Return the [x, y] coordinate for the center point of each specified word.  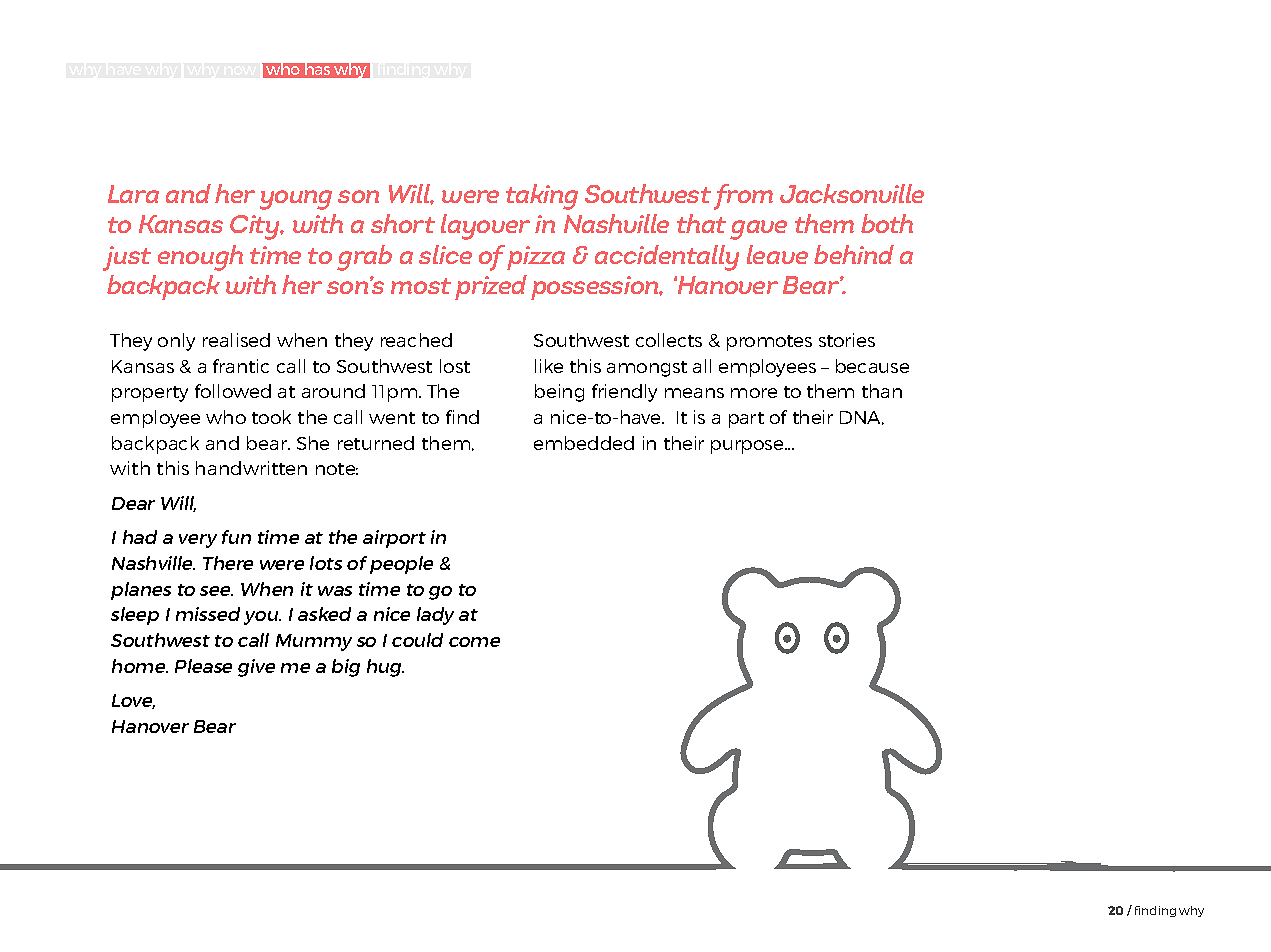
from [743, 197]
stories [847, 340]
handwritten [251, 468]
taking [542, 197]
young [296, 200]
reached [416, 340]
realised [236, 340]
